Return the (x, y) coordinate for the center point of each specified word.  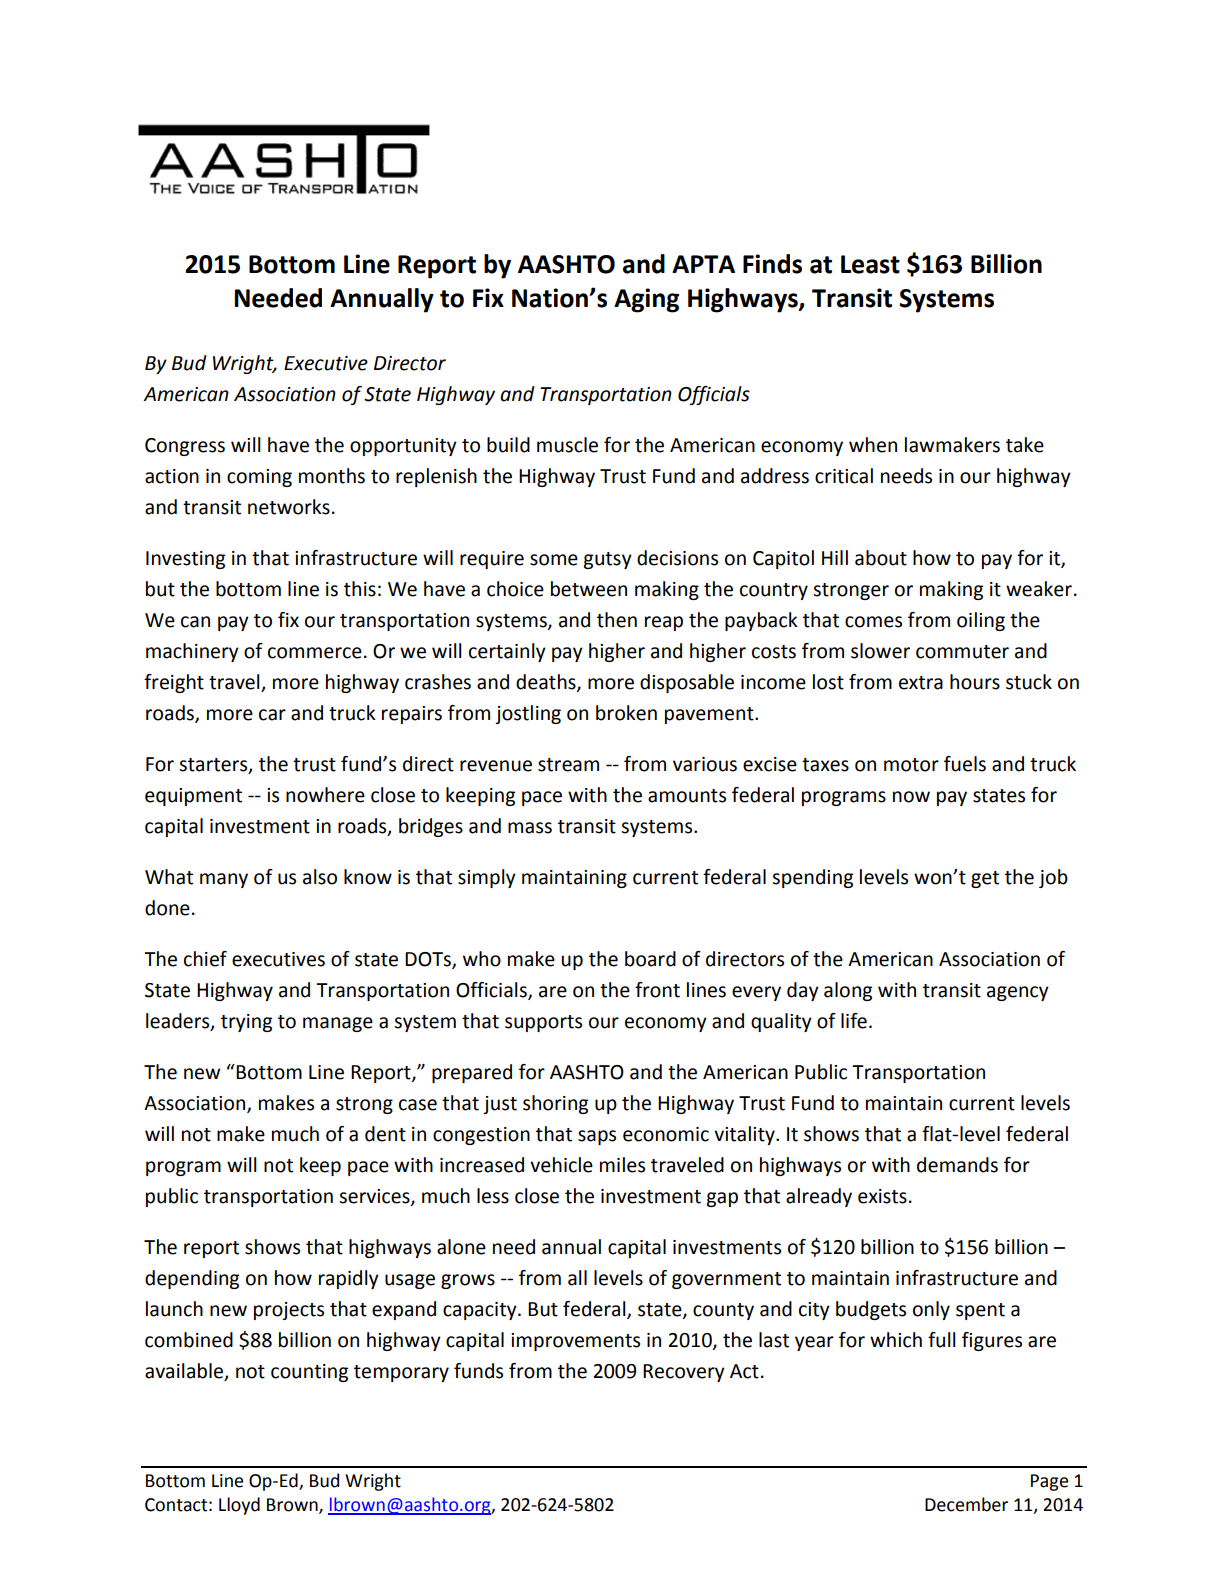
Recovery (684, 1373)
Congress (185, 447)
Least (870, 264)
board (650, 959)
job (1053, 878)
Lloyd (239, 1506)
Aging (646, 300)
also (320, 877)
